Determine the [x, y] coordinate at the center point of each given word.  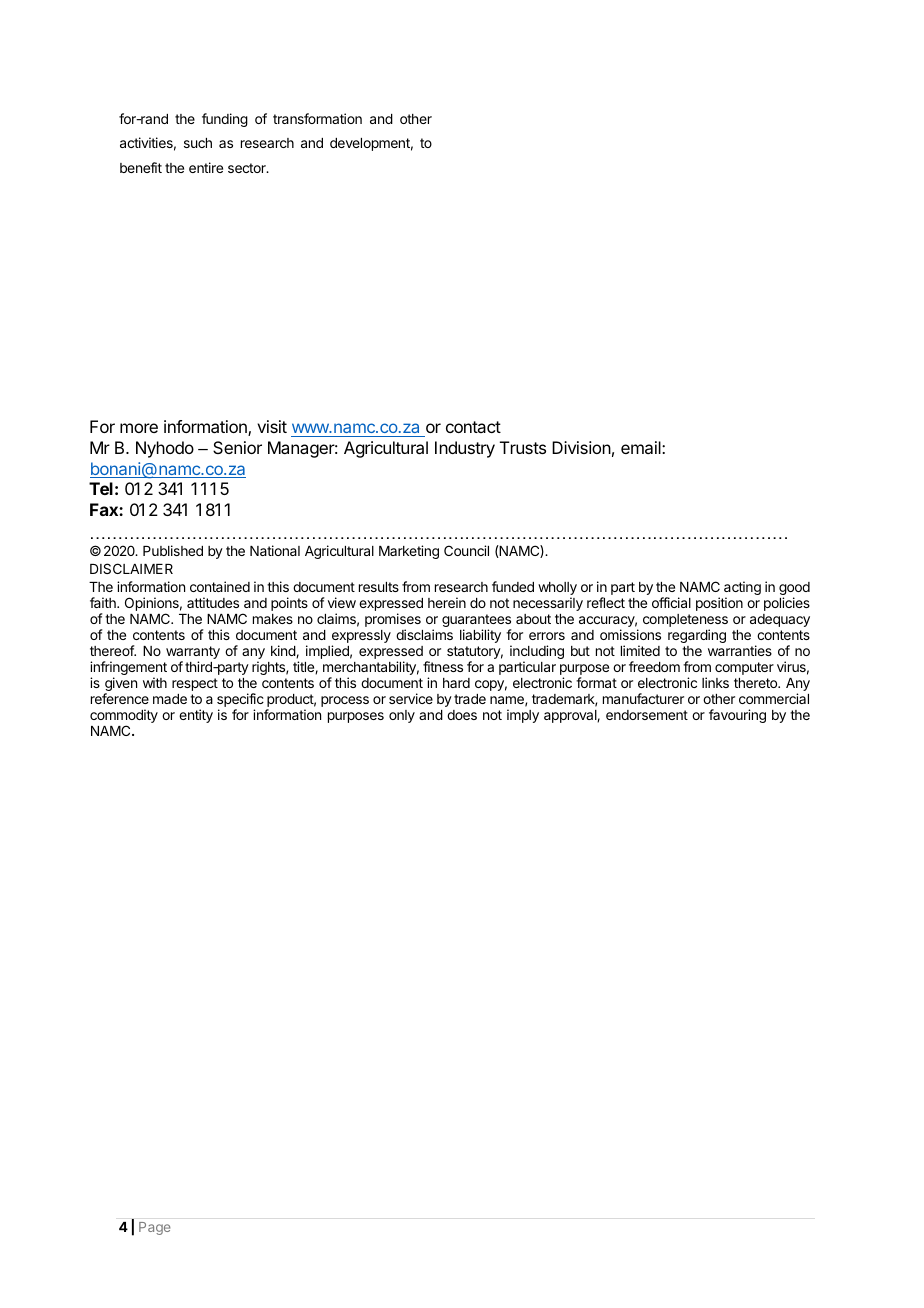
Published [173, 550]
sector [248, 168]
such [198, 143]
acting [742, 589]
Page [154, 1228]
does [462, 715]
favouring [737, 716]
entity [196, 716]
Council [466, 550]
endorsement [647, 715]
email [642, 447]
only [402, 716]
